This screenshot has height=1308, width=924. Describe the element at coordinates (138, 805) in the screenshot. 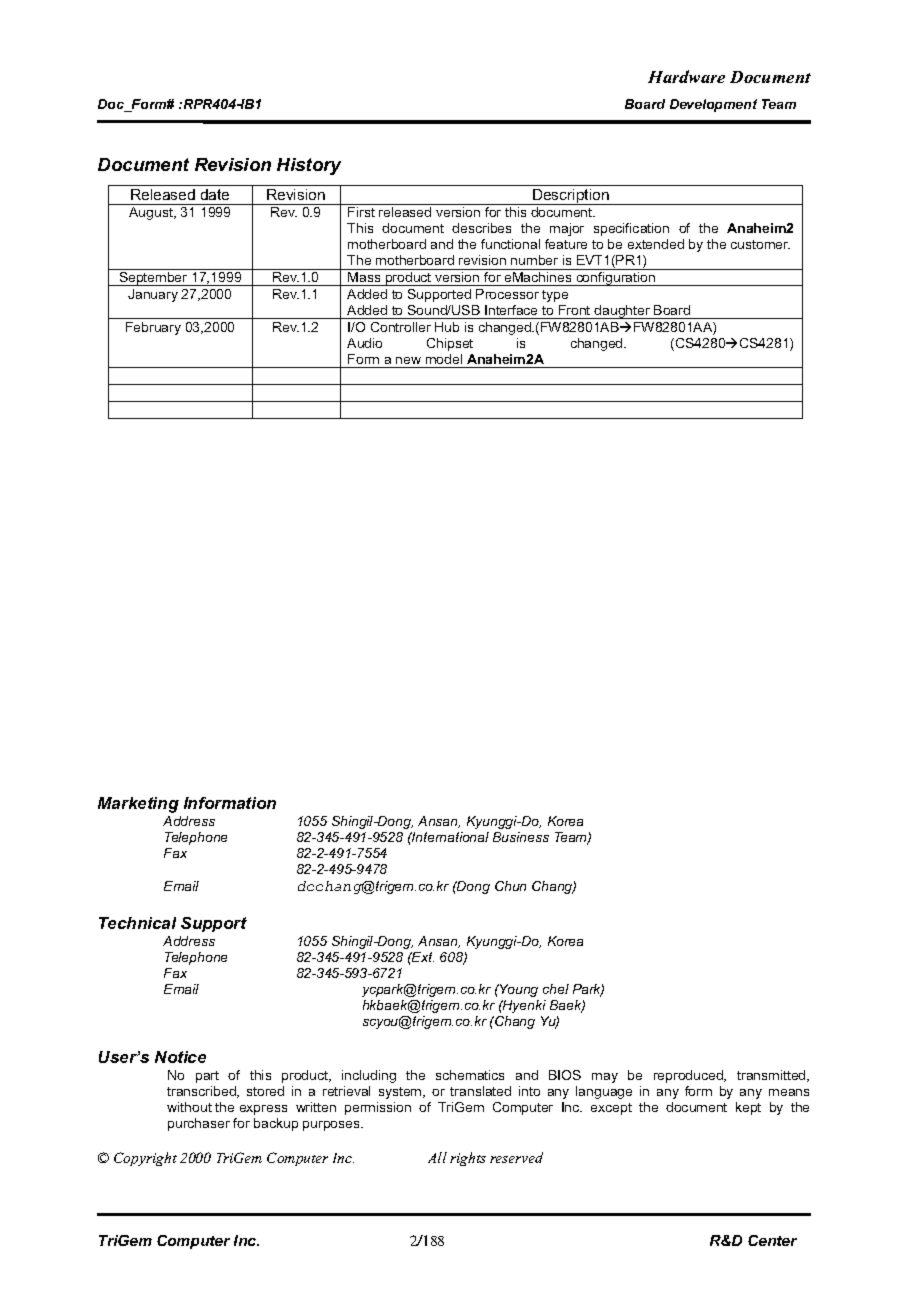

I see `Marketing` at that location.
